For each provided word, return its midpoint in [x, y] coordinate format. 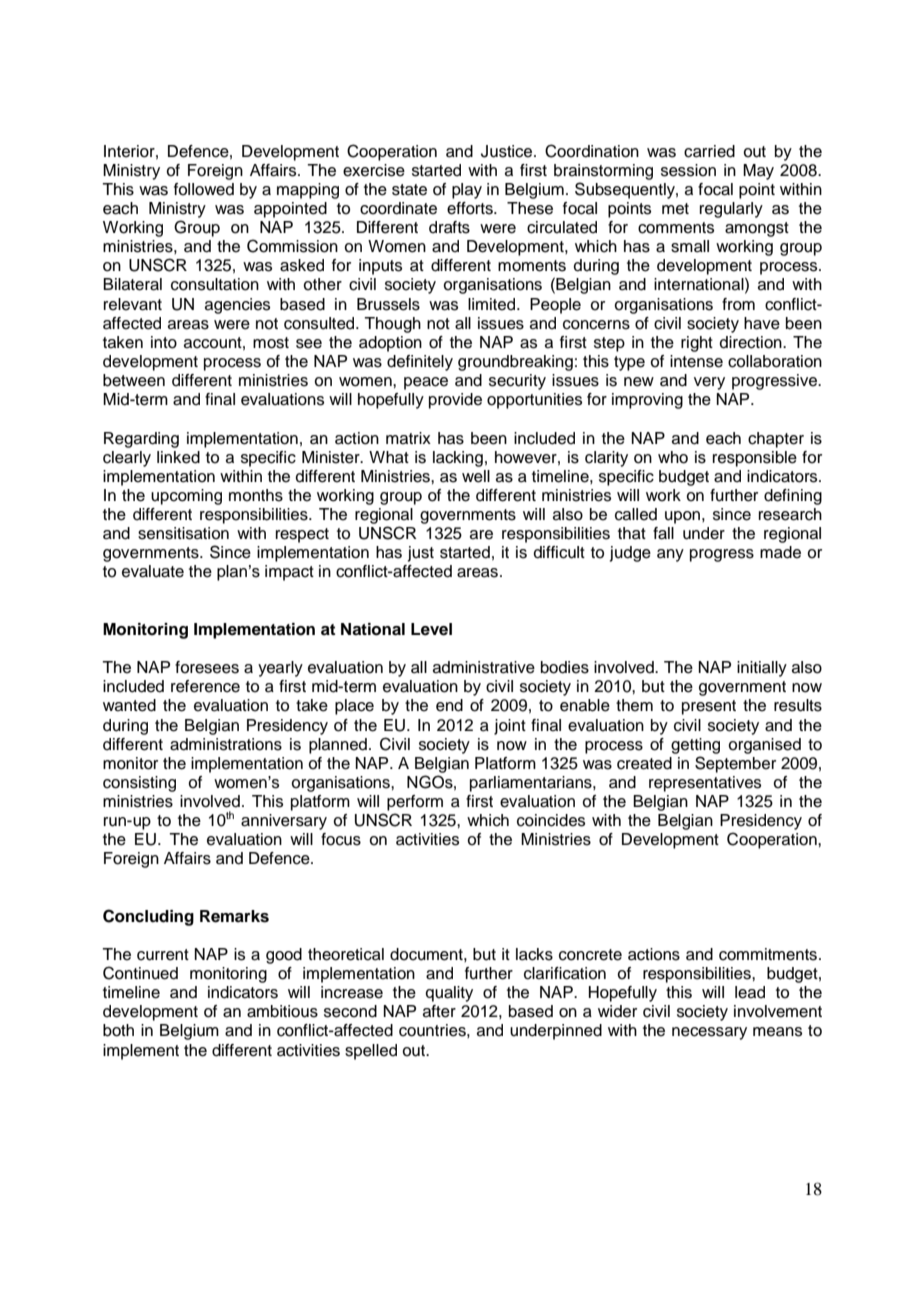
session [688, 170]
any [670, 555]
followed [204, 189]
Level [431, 629]
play [467, 191]
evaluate [153, 571]
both [118, 1030]
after [439, 1011]
